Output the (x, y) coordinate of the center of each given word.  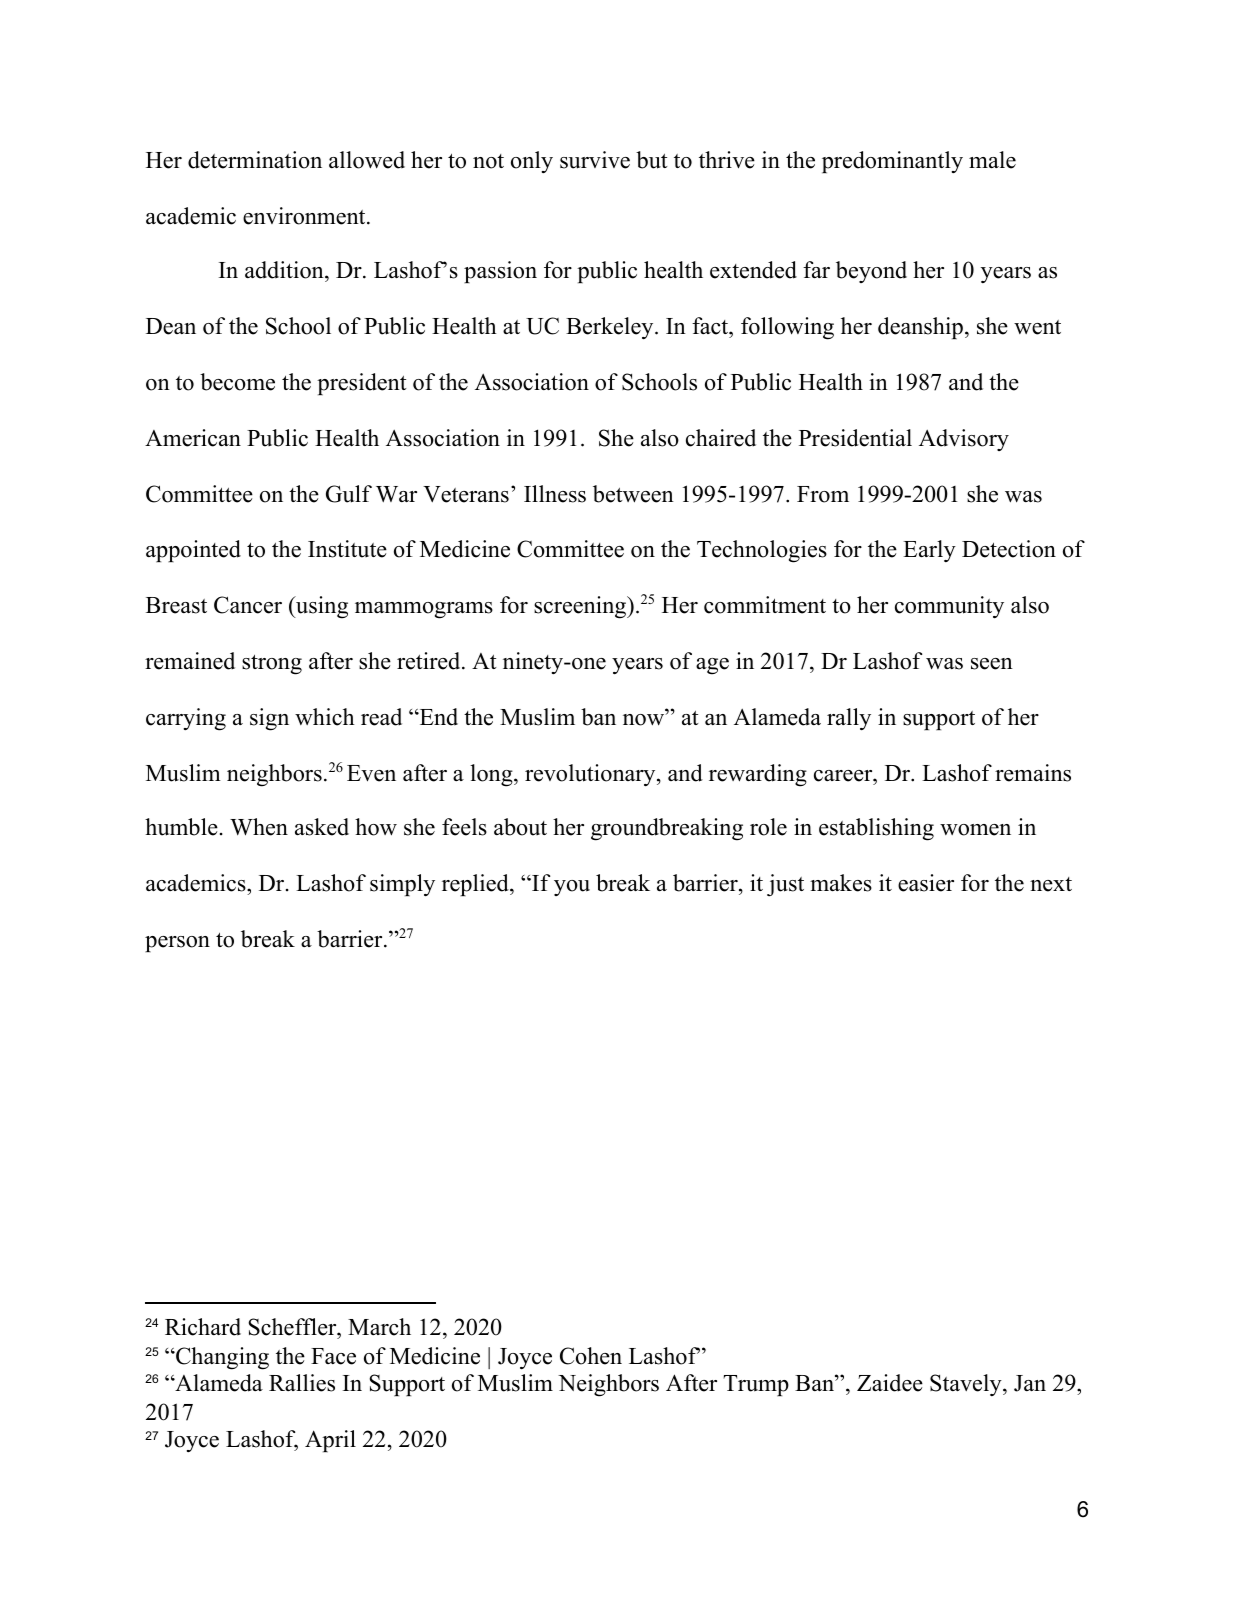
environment (305, 216)
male (992, 160)
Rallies (302, 1383)
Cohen (591, 1356)
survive (595, 160)
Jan (1030, 1383)
